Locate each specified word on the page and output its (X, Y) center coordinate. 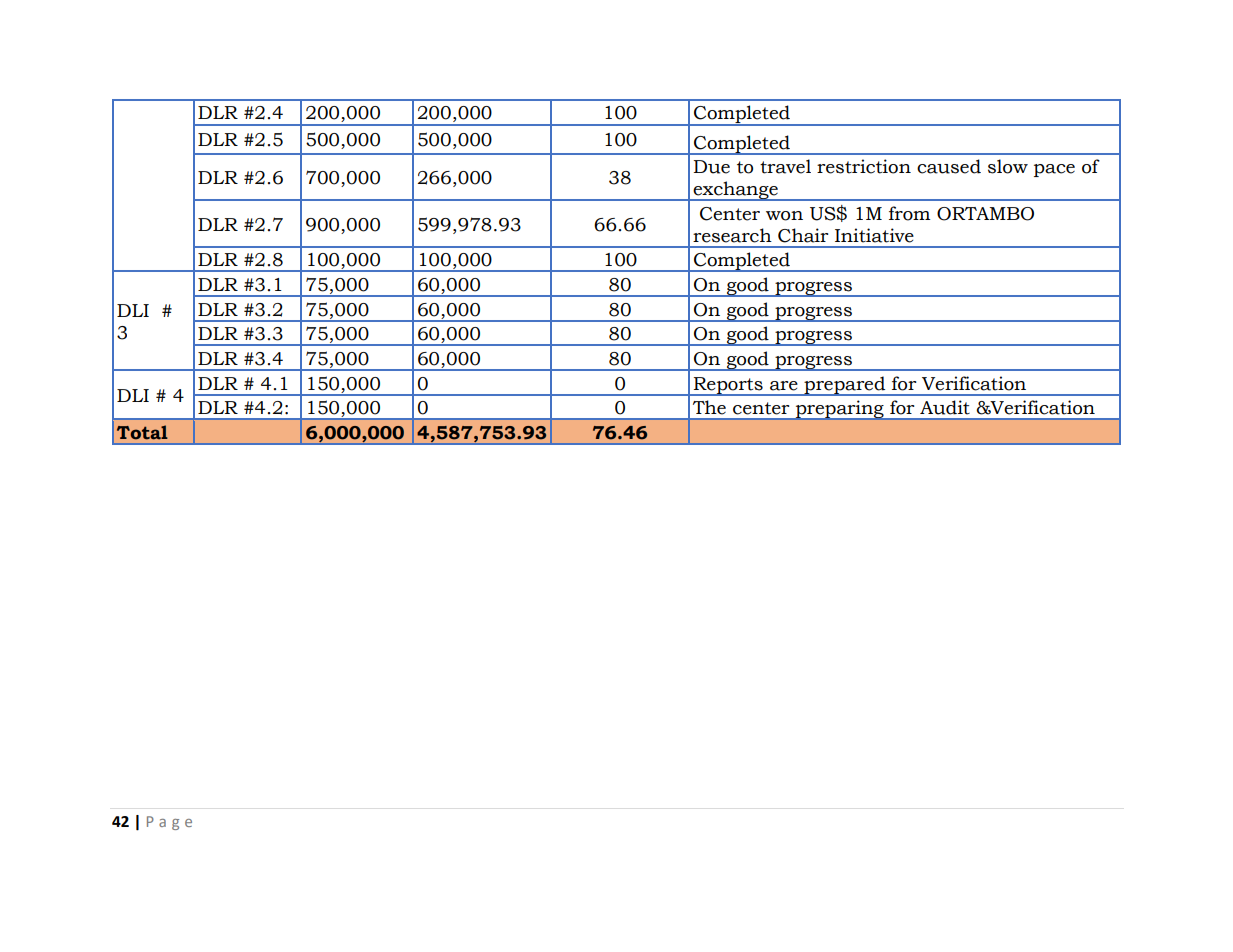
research (732, 235)
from (909, 213)
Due (712, 167)
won (784, 216)
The (709, 407)
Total (142, 432)
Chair (803, 235)
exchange (736, 191)
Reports (728, 386)
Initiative (874, 235)
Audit (945, 407)
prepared (845, 386)
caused (949, 166)
